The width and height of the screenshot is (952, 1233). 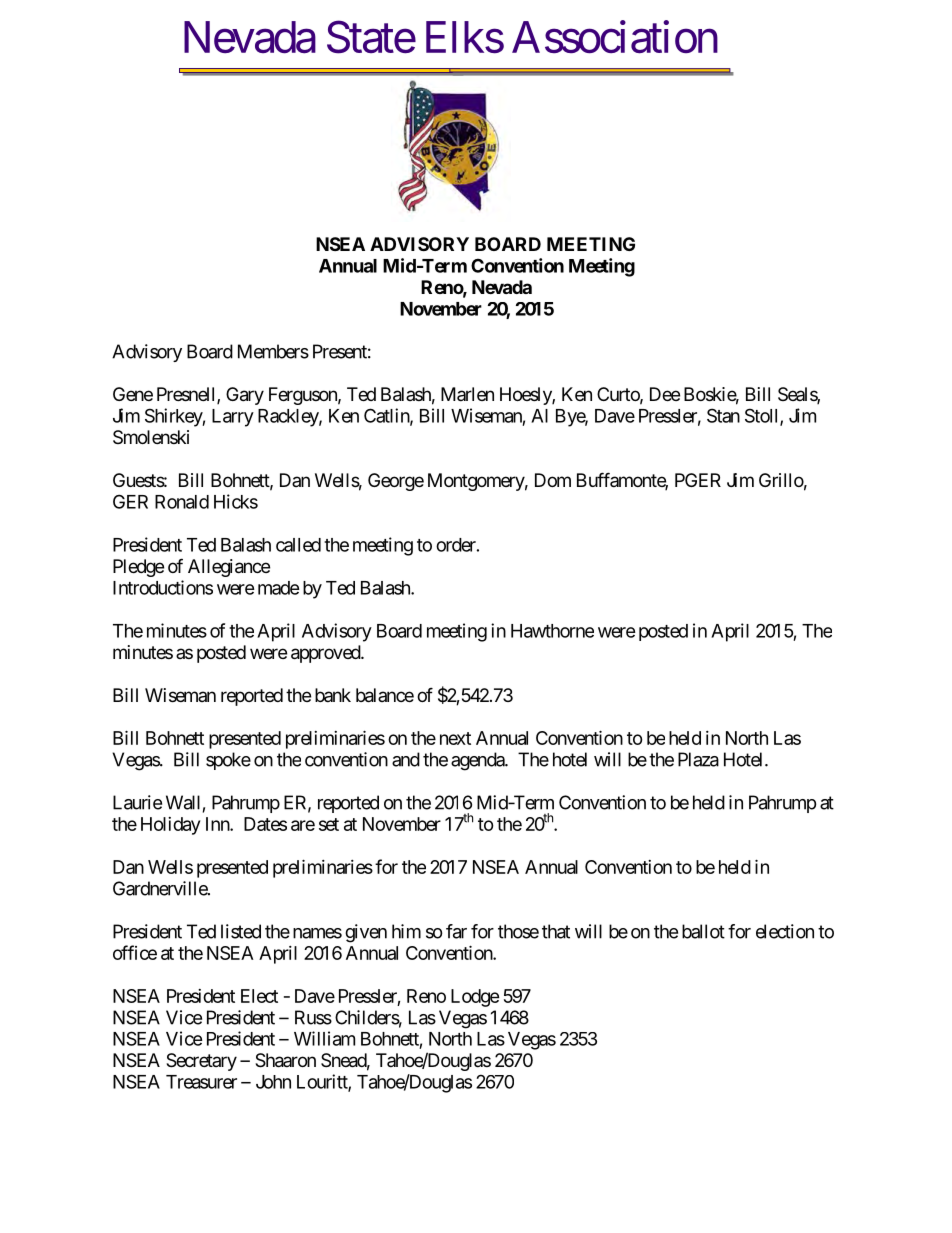 What do you see at coordinates (201, 1062) in the screenshot?
I see `Secretary` at bounding box center [201, 1062].
